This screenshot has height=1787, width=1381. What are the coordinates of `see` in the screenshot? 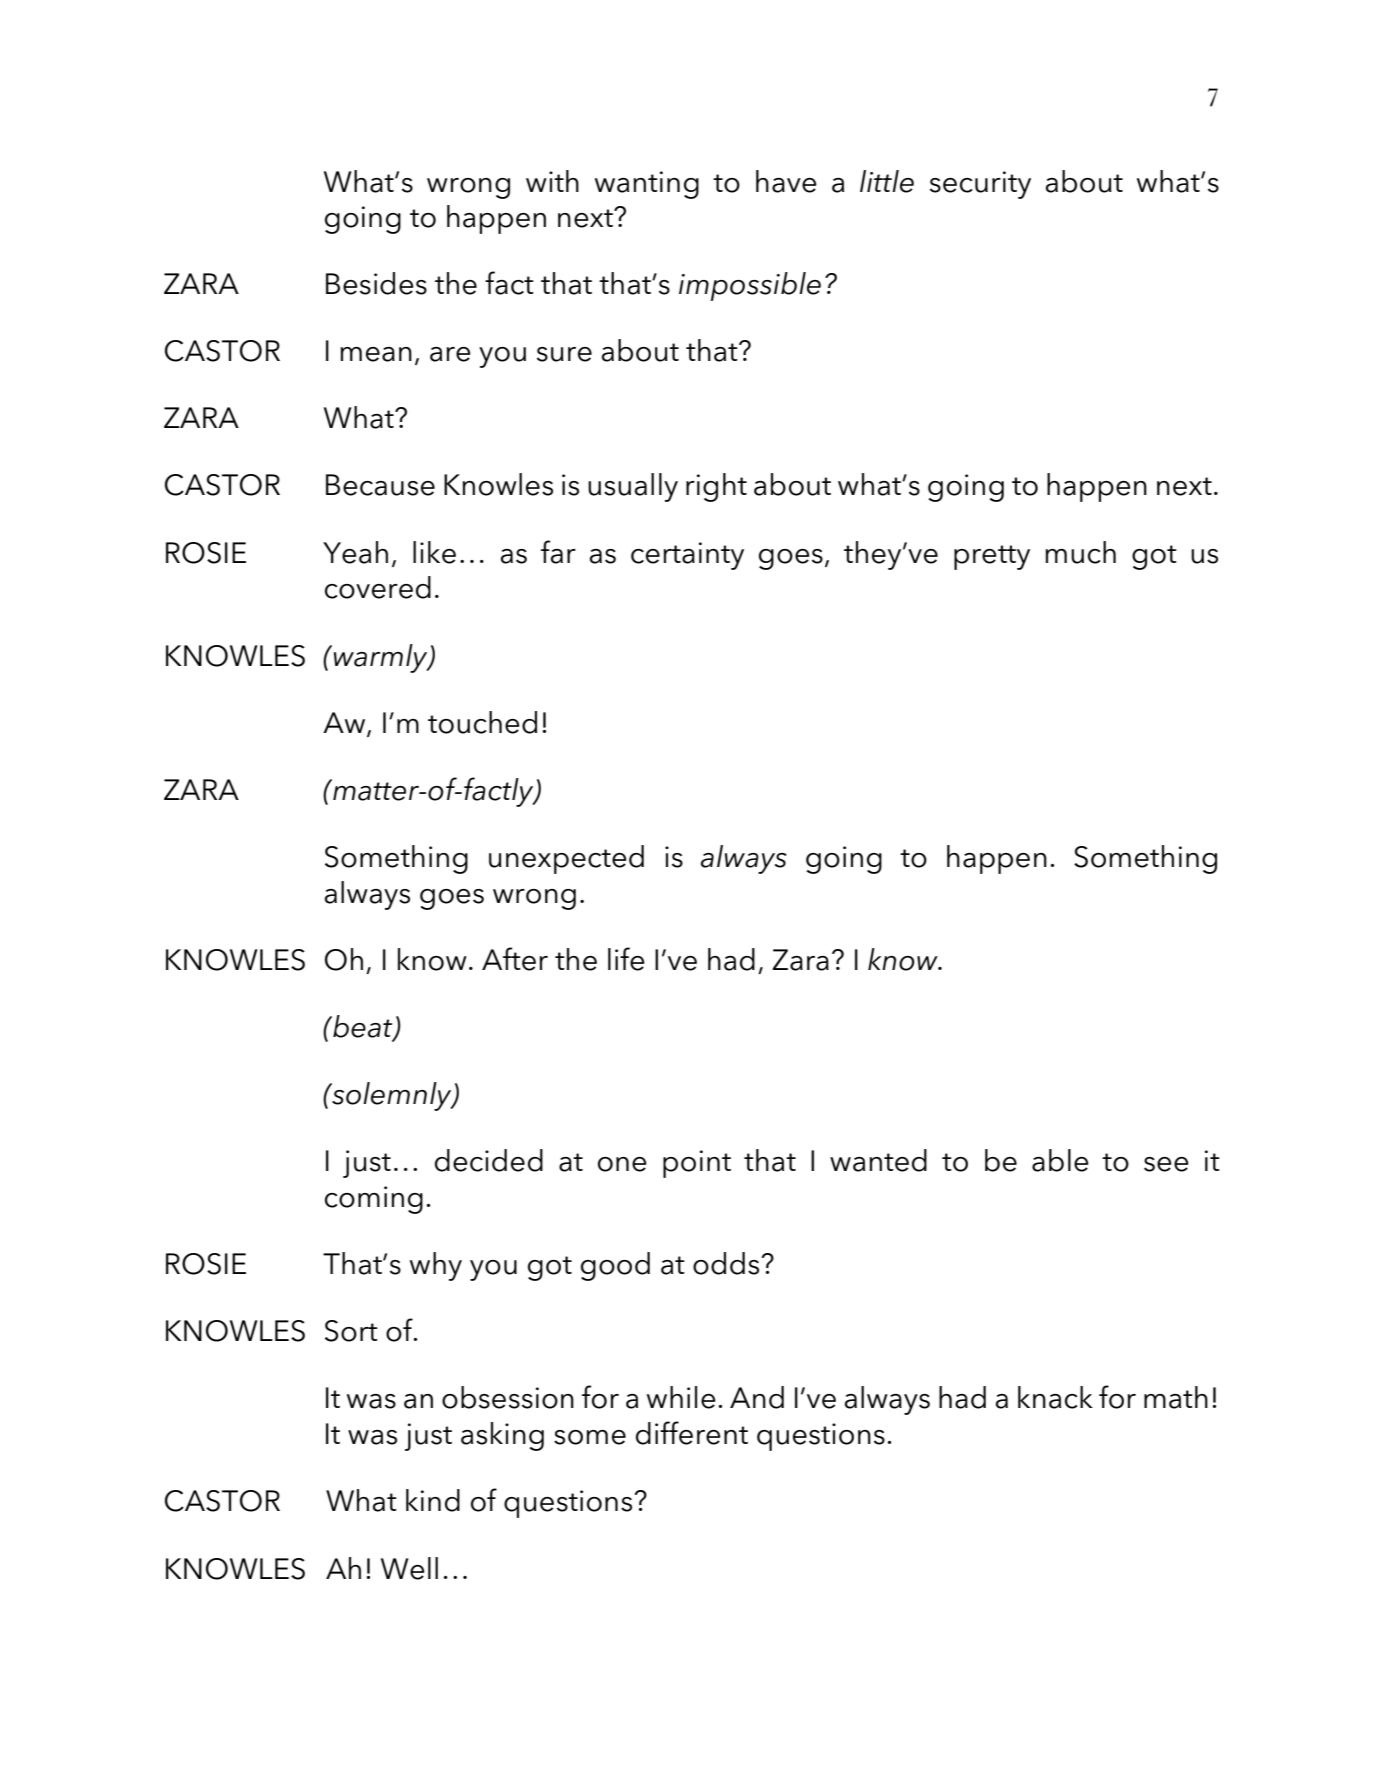 It's located at (1166, 1164).
